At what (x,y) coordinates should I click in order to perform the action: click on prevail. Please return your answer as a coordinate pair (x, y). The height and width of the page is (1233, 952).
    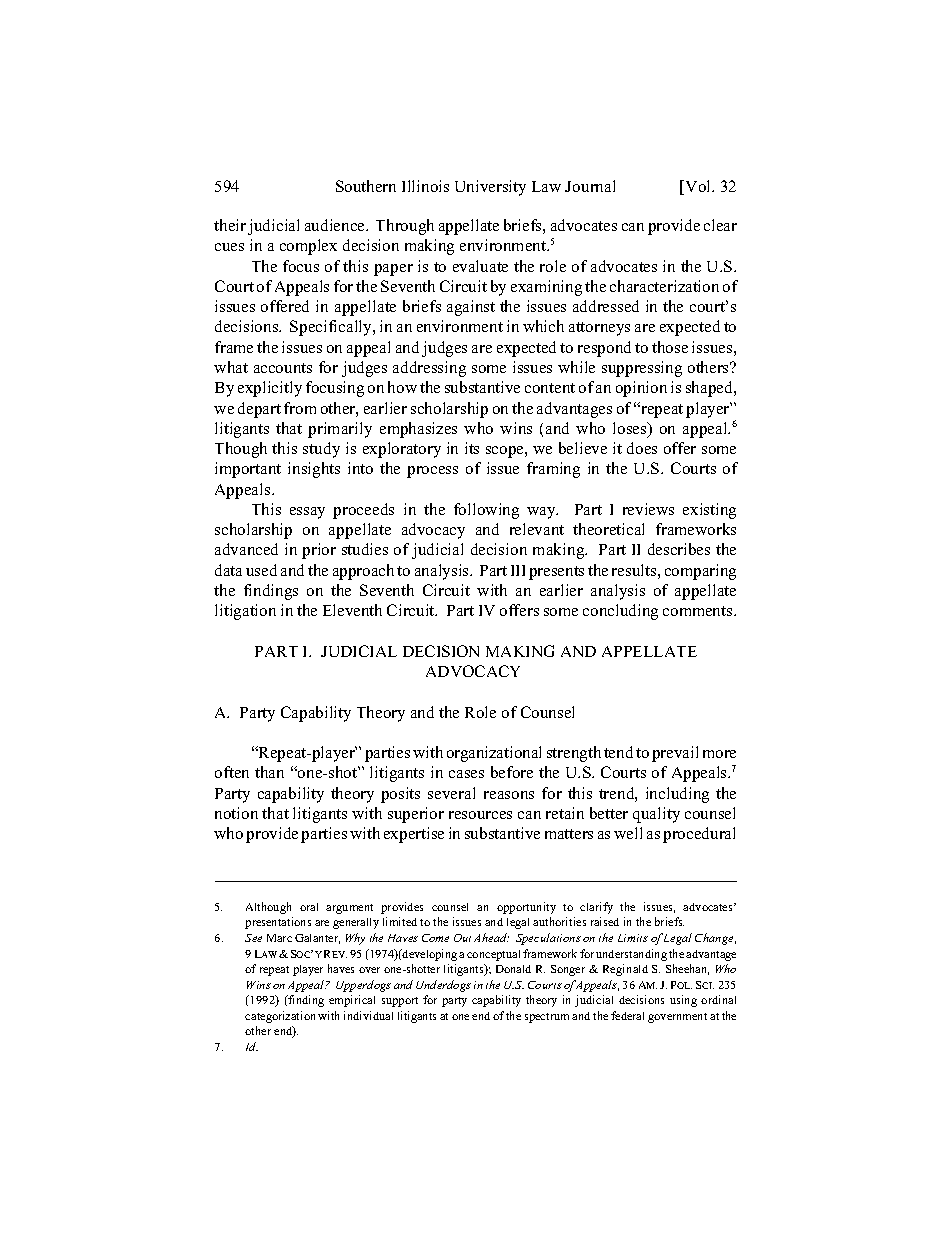
    Looking at the image, I should click on (675, 754).
